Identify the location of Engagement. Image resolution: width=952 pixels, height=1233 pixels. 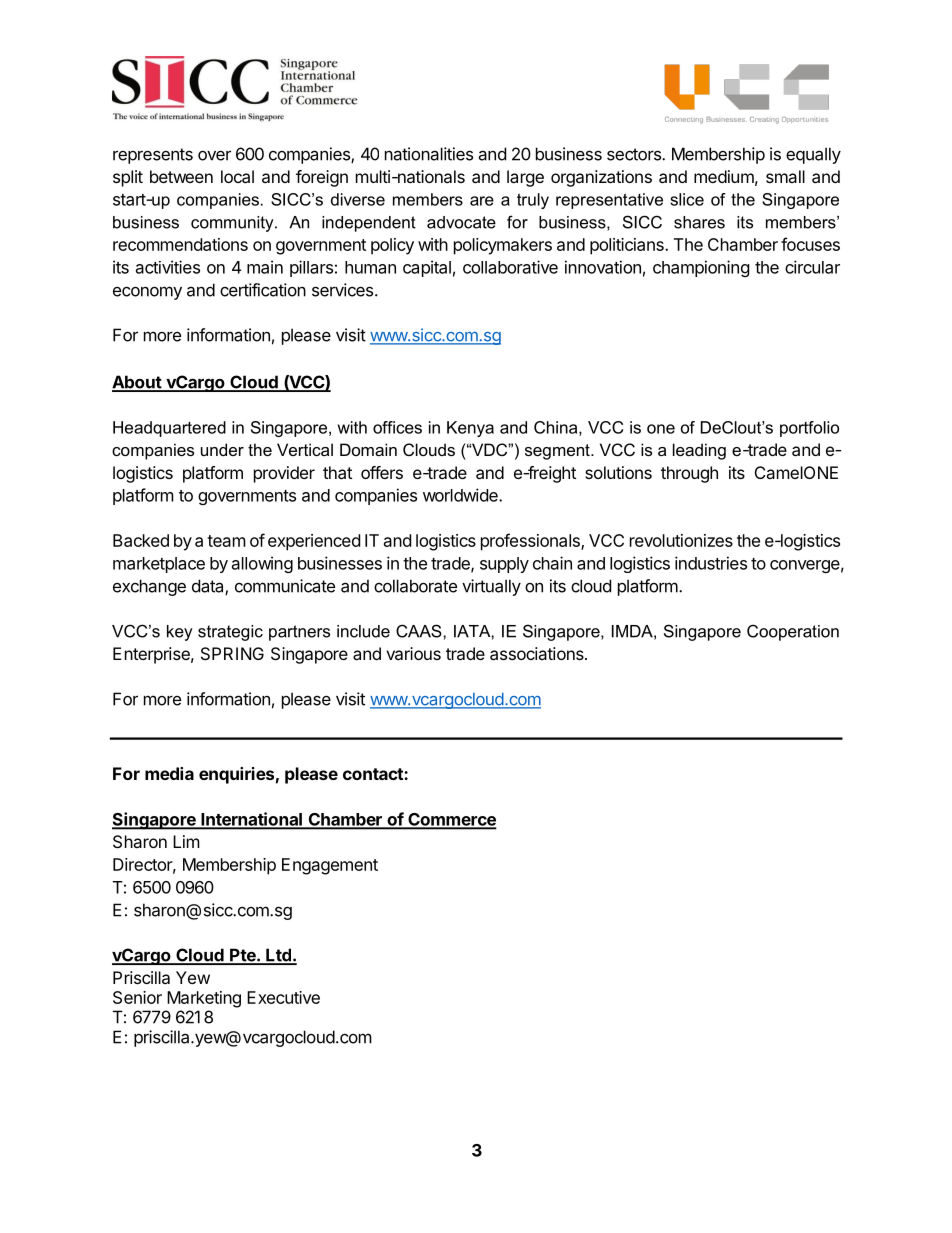
(330, 866).
